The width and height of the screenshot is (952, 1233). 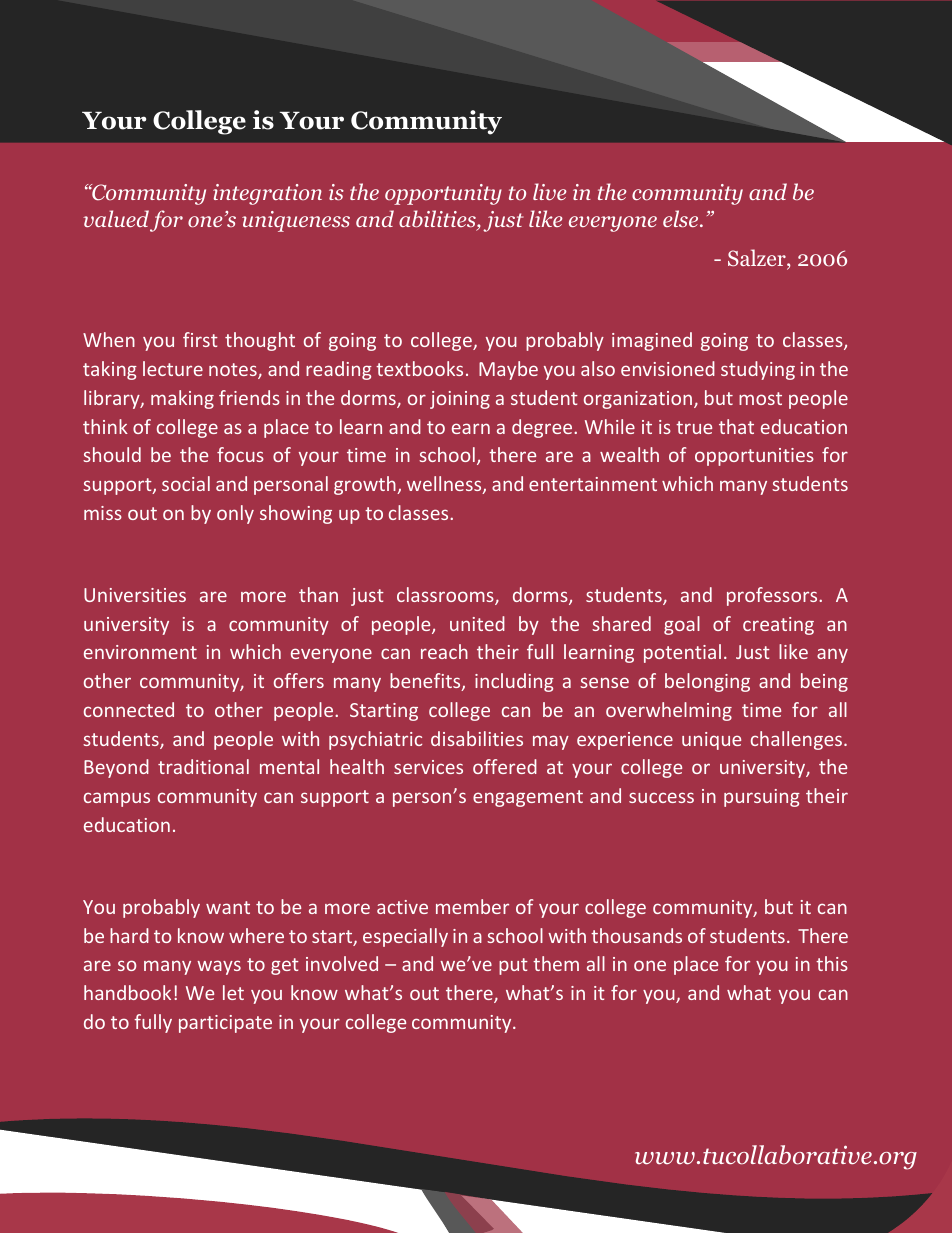 I want to click on challenges, so click(x=798, y=740).
